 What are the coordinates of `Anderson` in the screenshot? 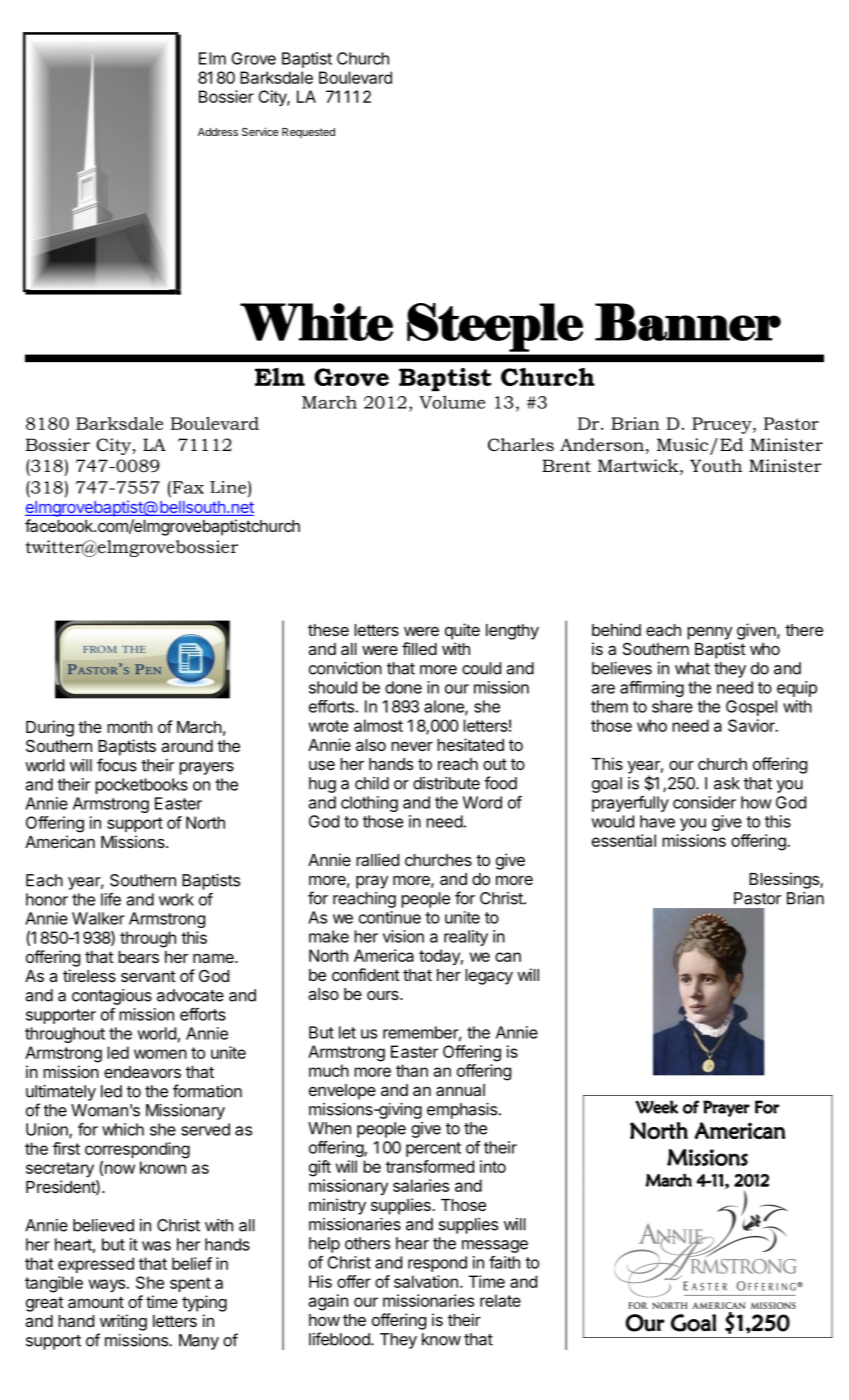 It's located at (602, 445).
